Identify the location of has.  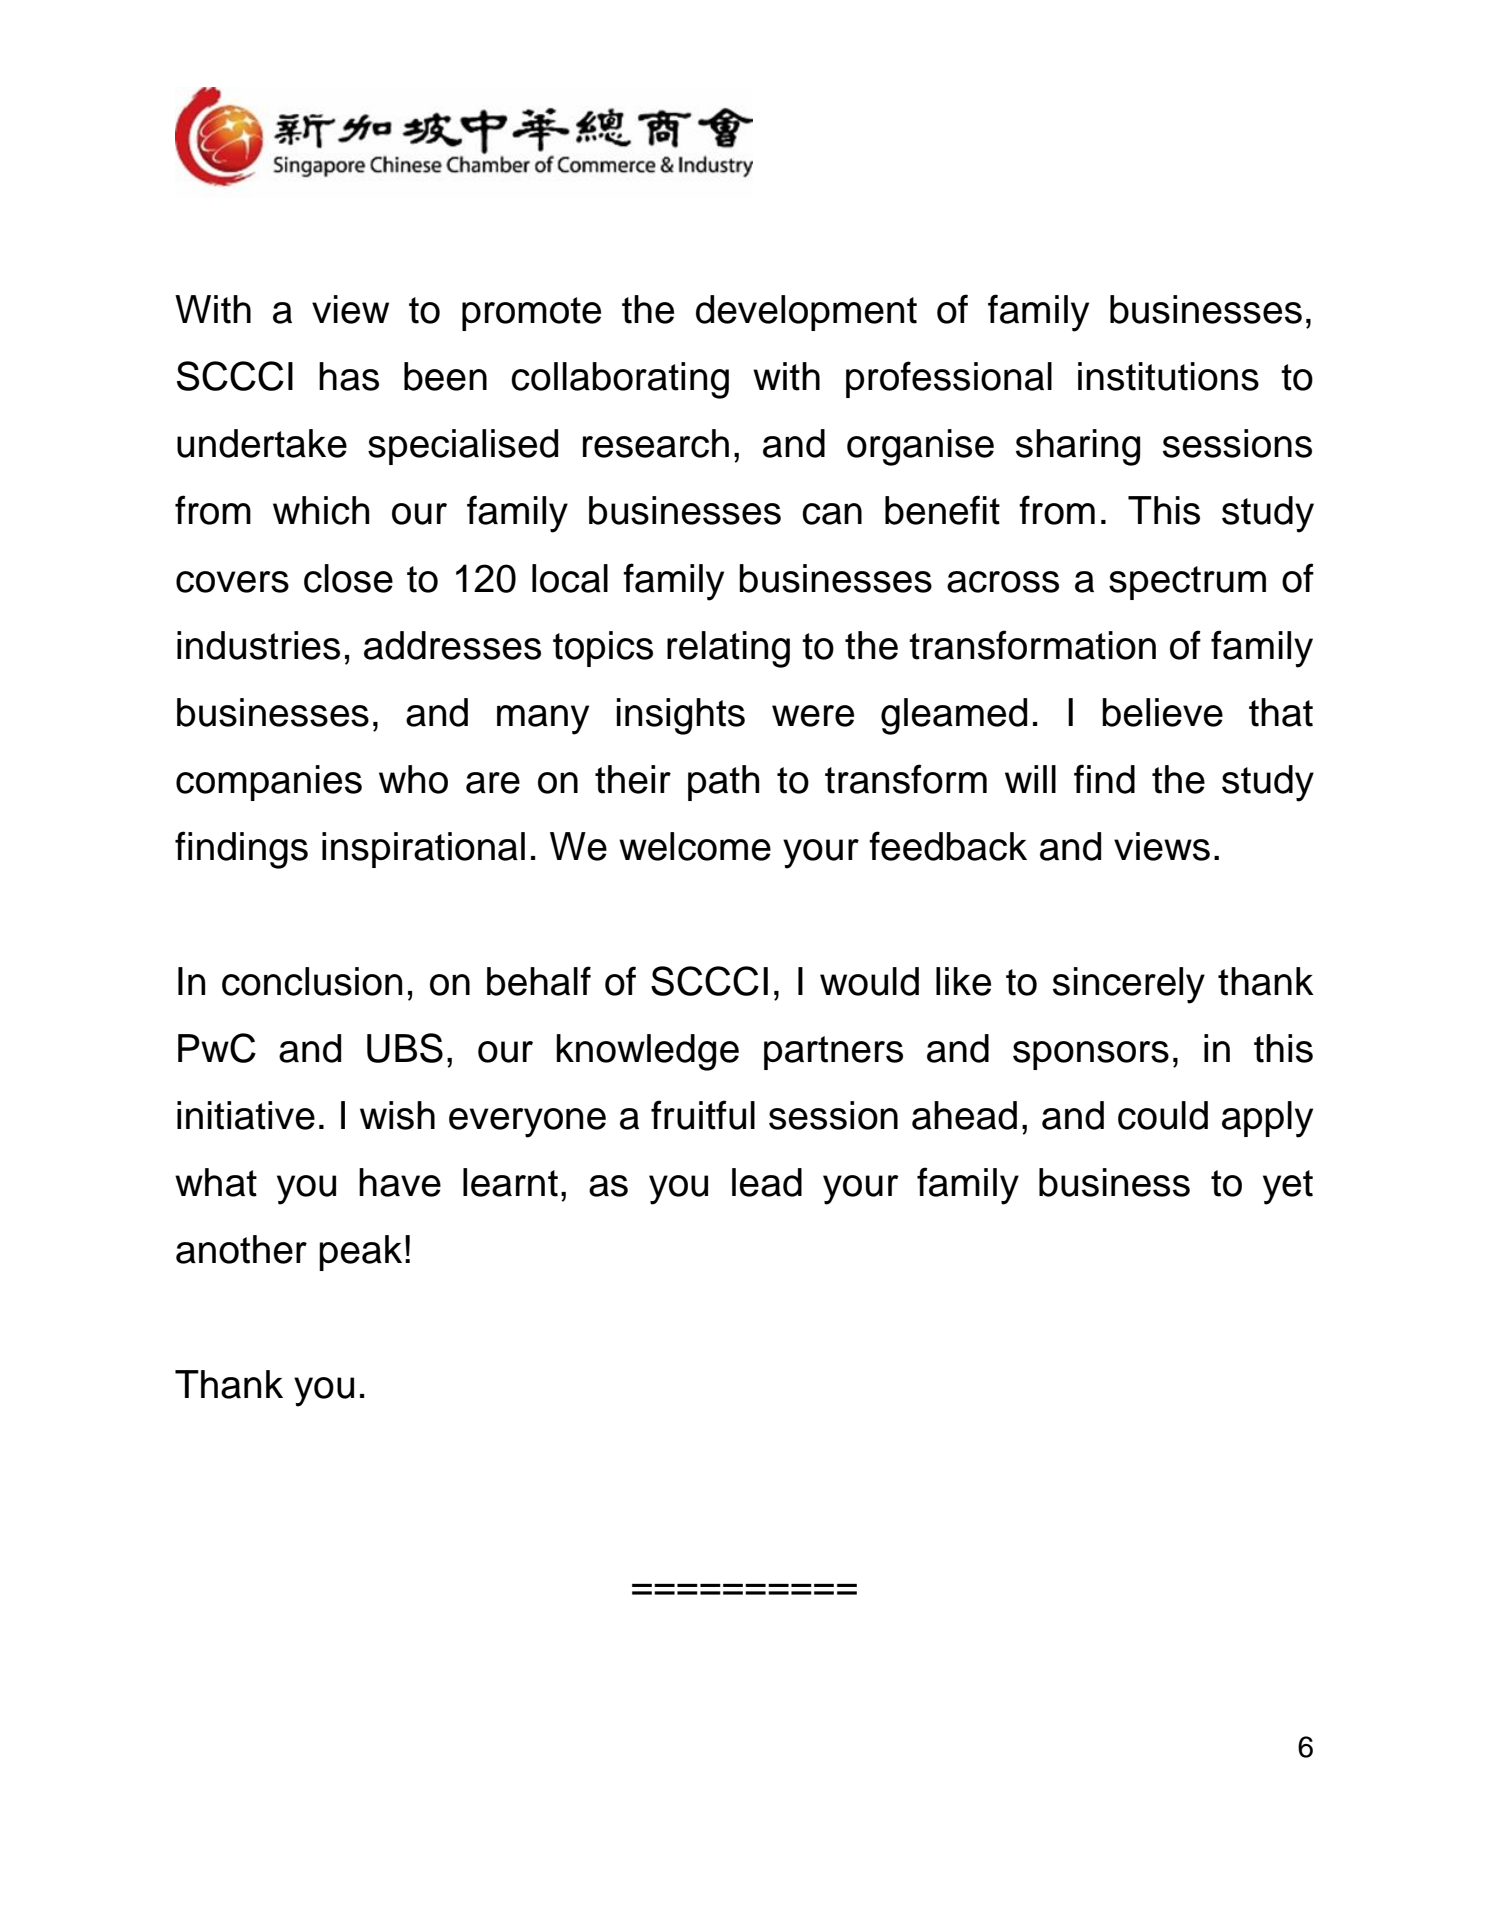
(349, 376).
